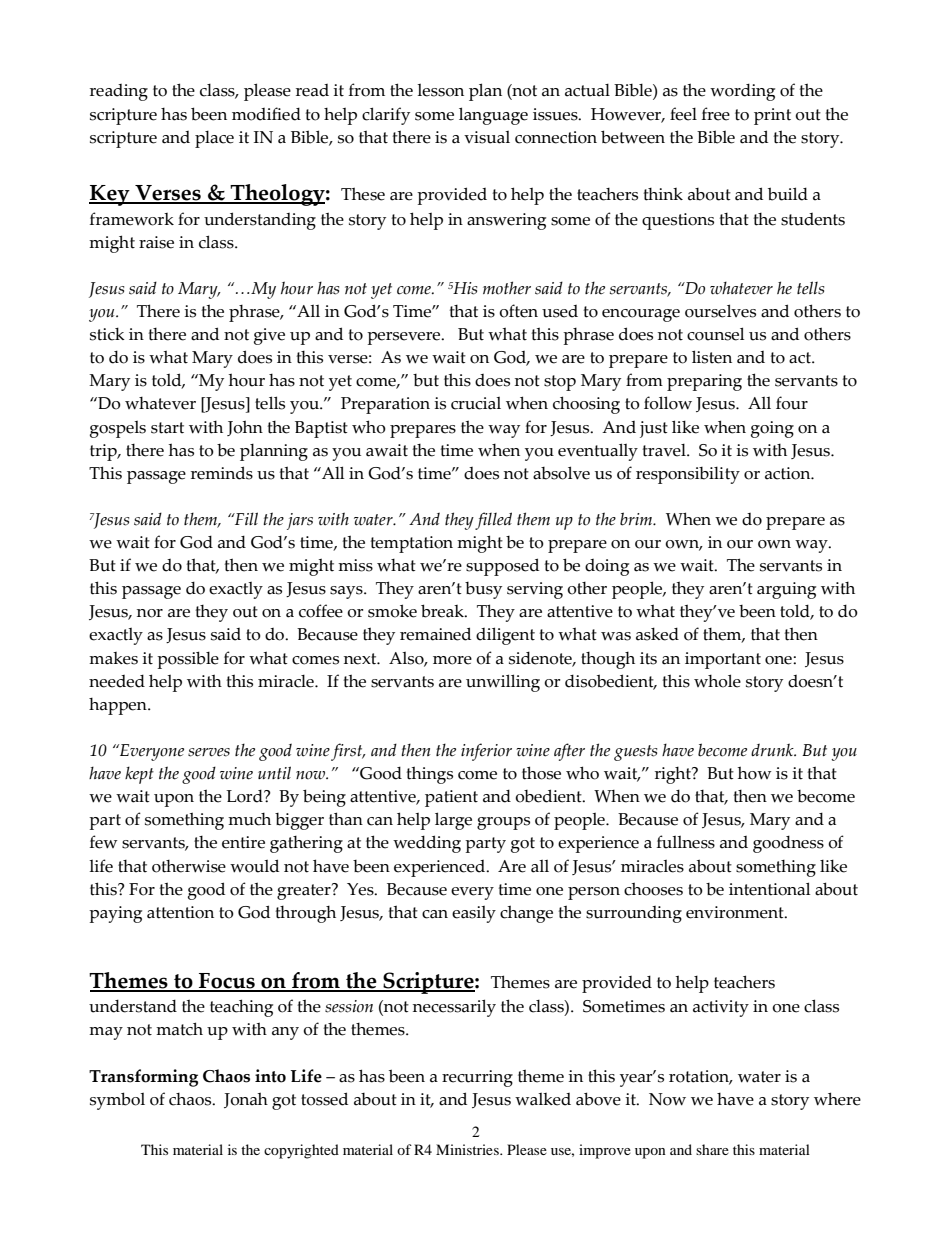 This page has width=952, height=1233. Describe the element at coordinates (443, 611) in the page. I see `break` at that location.
